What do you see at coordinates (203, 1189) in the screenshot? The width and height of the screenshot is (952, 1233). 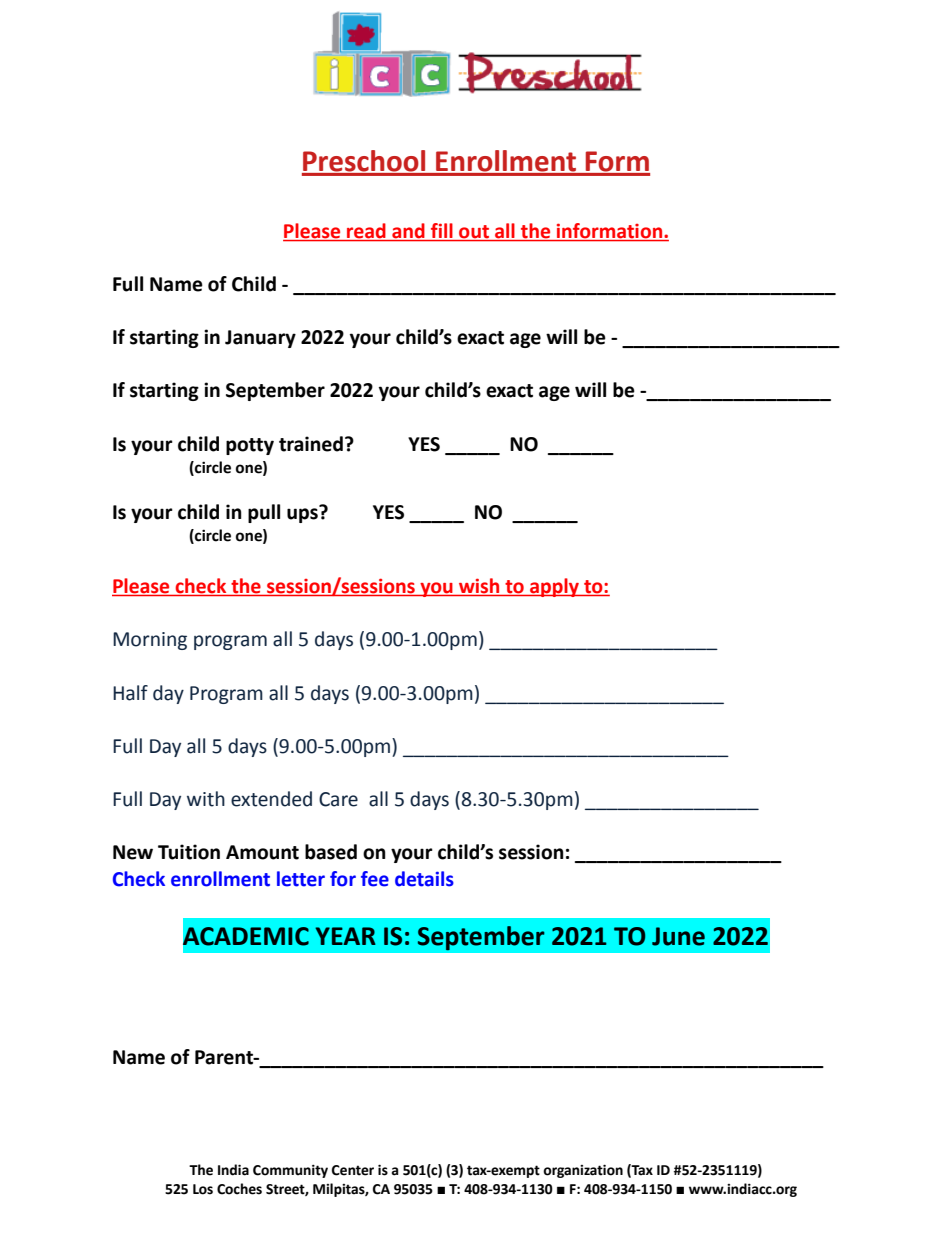 I see `Los` at bounding box center [203, 1189].
